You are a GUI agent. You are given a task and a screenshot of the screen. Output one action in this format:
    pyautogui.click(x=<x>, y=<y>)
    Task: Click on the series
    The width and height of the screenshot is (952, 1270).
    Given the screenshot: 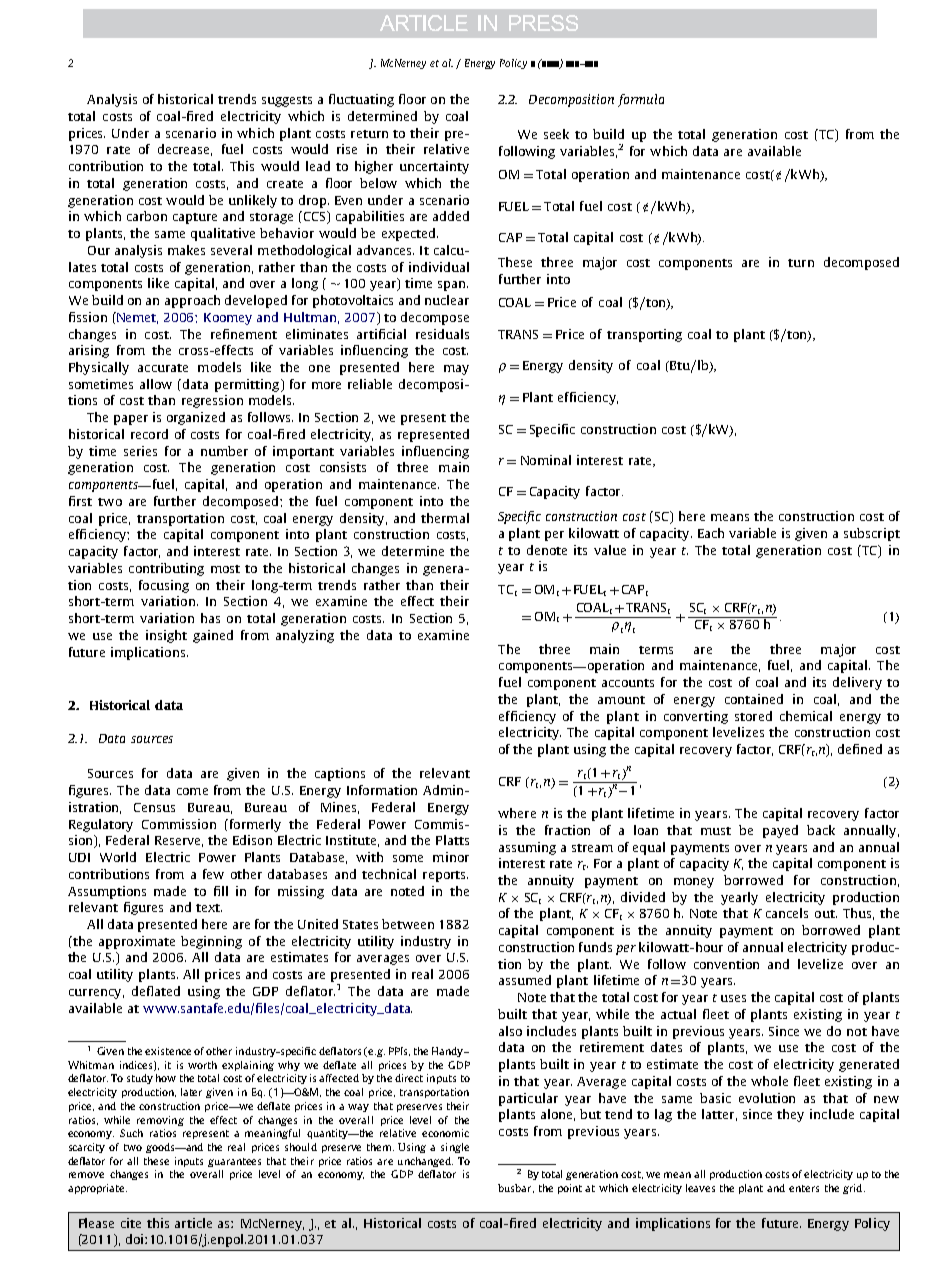 What is the action you would take?
    pyautogui.click(x=140, y=451)
